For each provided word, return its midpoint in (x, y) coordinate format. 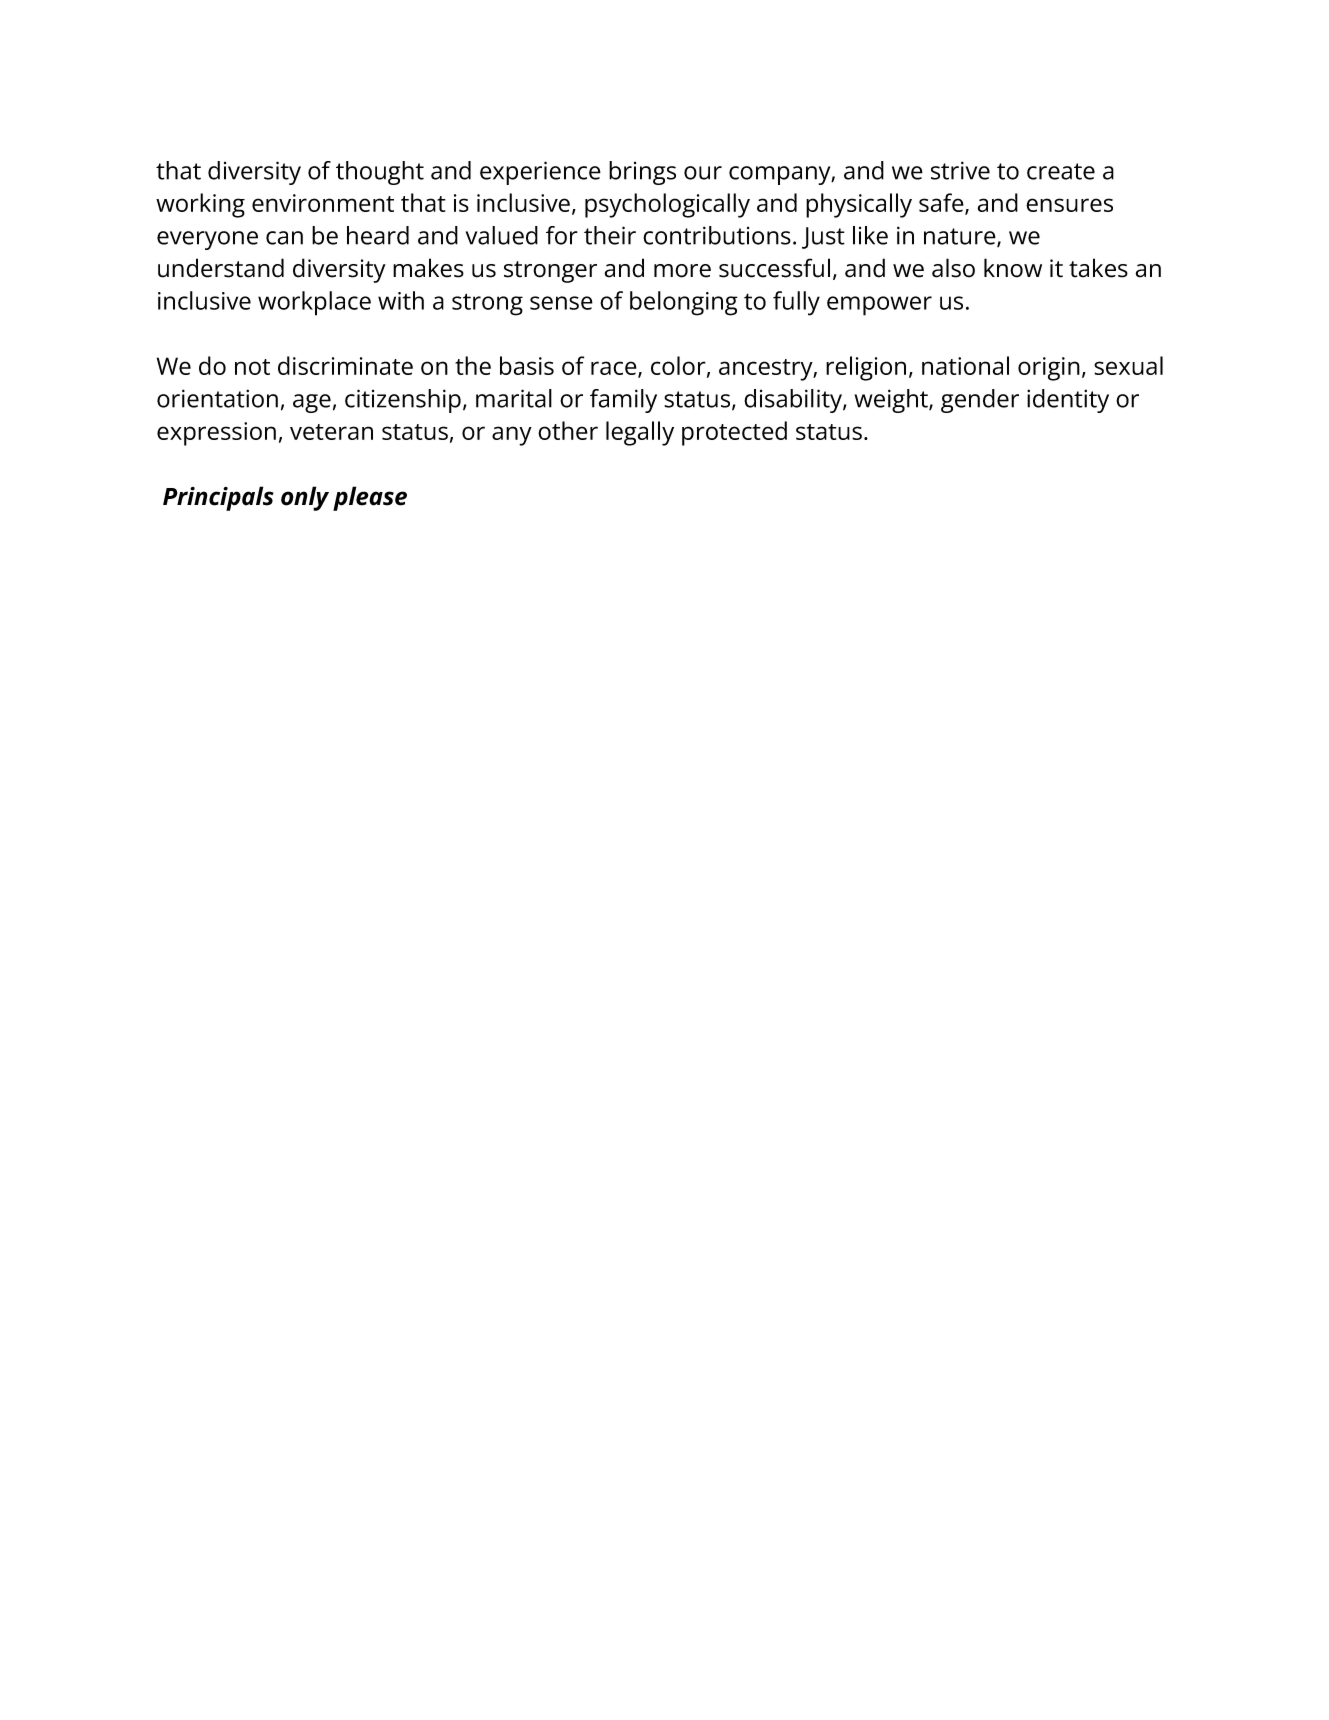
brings (642, 173)
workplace (314, 303)
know (1013, 268)
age (312, 403)
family (623, 401)
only (305, 498)
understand (221, 268)
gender (980, 401)
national (965, 365)
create (1061, 171)
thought (380, 173)
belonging (684, 303)
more (682, 271)
